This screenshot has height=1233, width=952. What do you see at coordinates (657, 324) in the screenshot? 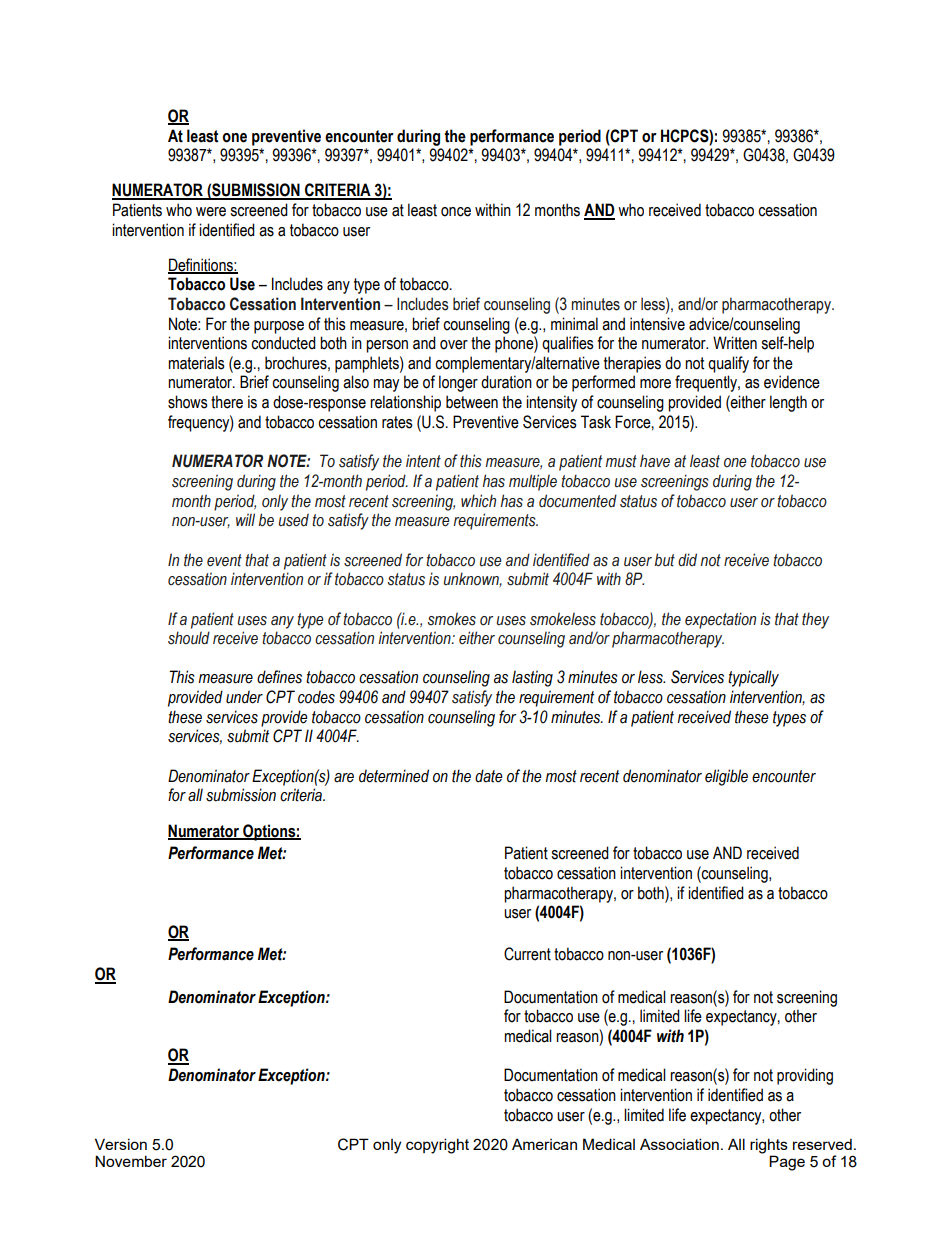
I see `intensive` at bounding box center [657, 324].
